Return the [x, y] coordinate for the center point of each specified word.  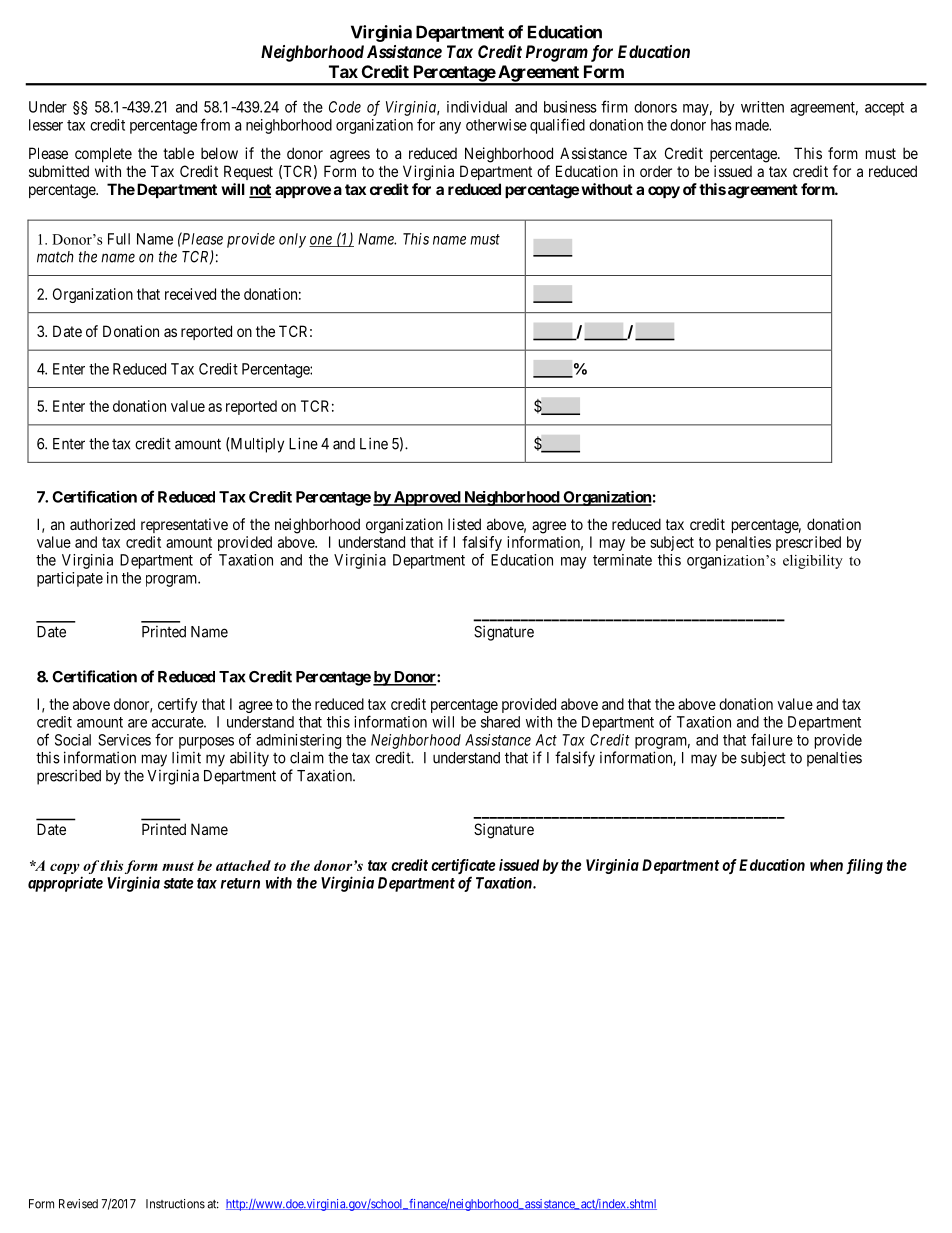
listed [464, 524]
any [450, 128]
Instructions [175, 1204]
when [826, 865]
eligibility [813, 562]
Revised [78, 1204]
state [179, 883]
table [178, 153]
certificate [463, 866]
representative [184, 525]
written [762, 107]
